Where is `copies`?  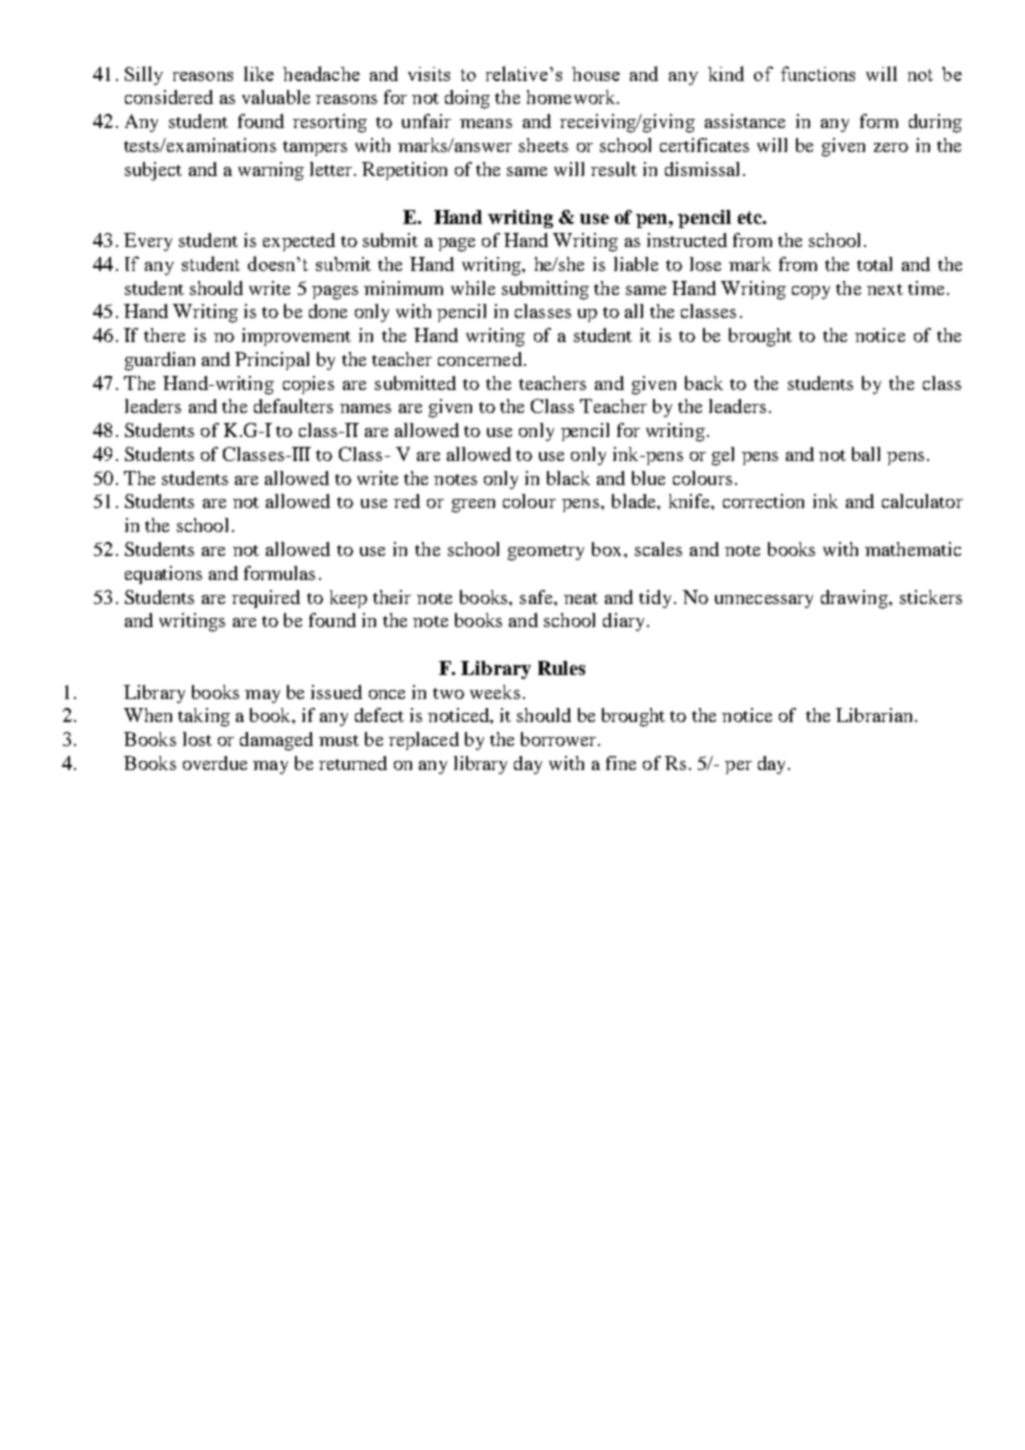
copies is located at coordinates (308, 385).
